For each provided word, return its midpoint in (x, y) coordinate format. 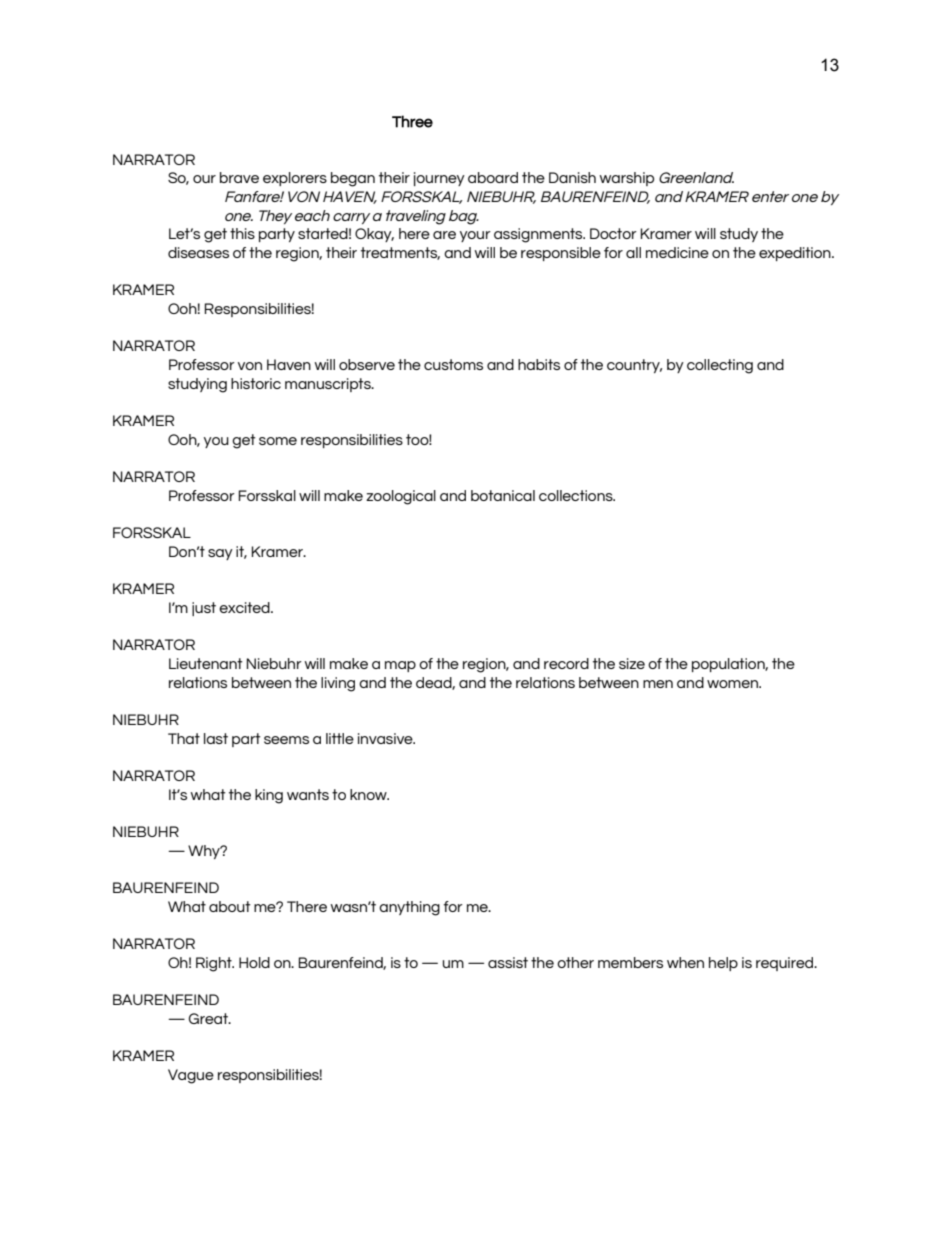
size (632, 663)
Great (209, 1018)
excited (245, 607)
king (269, 796)
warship (627, 179)
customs (453, 364)
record (566, 663)
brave (239, 177)
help (723, 964)
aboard (493, 177)
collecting (720, 366)
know (369, 794)
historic (256, 383)
